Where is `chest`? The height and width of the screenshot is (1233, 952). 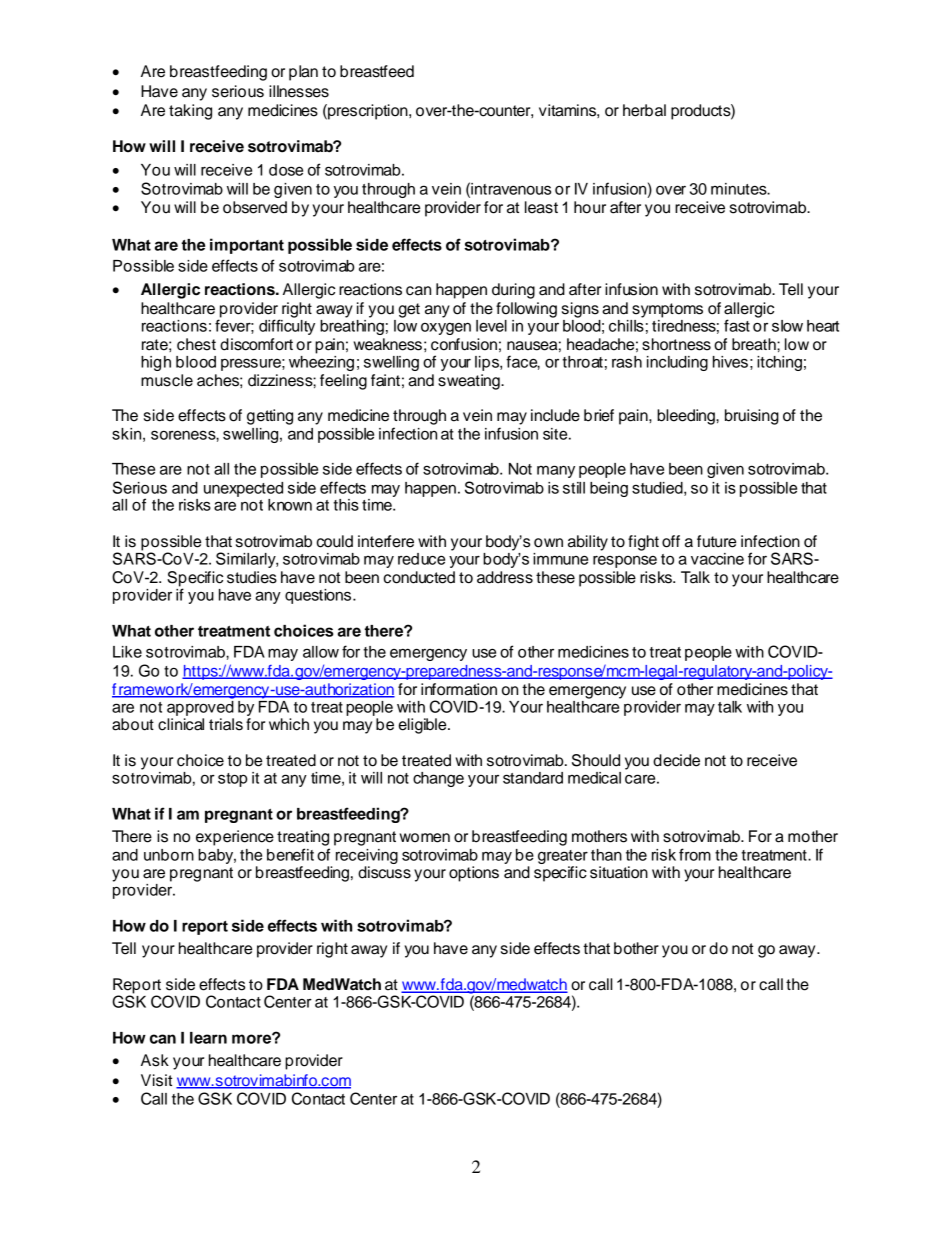
chest is located at coordinates (196, 344).
